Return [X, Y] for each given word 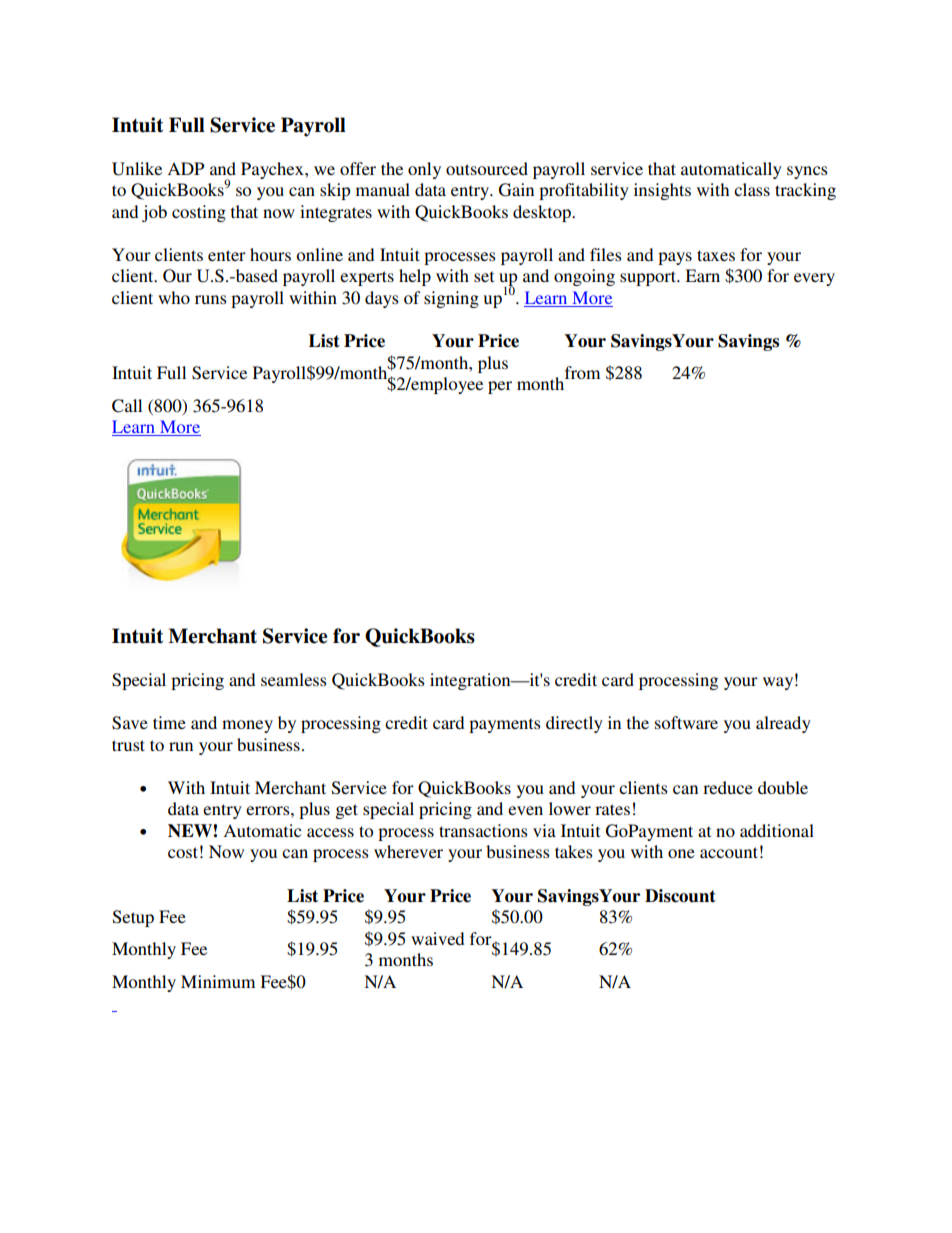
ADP [185, 168]
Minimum [218, 981]
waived [437, 938]
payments [505, 725]
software [686, 722]
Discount [680, 896]
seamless [294, 679]
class [752, 189]
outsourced [487, 168]
